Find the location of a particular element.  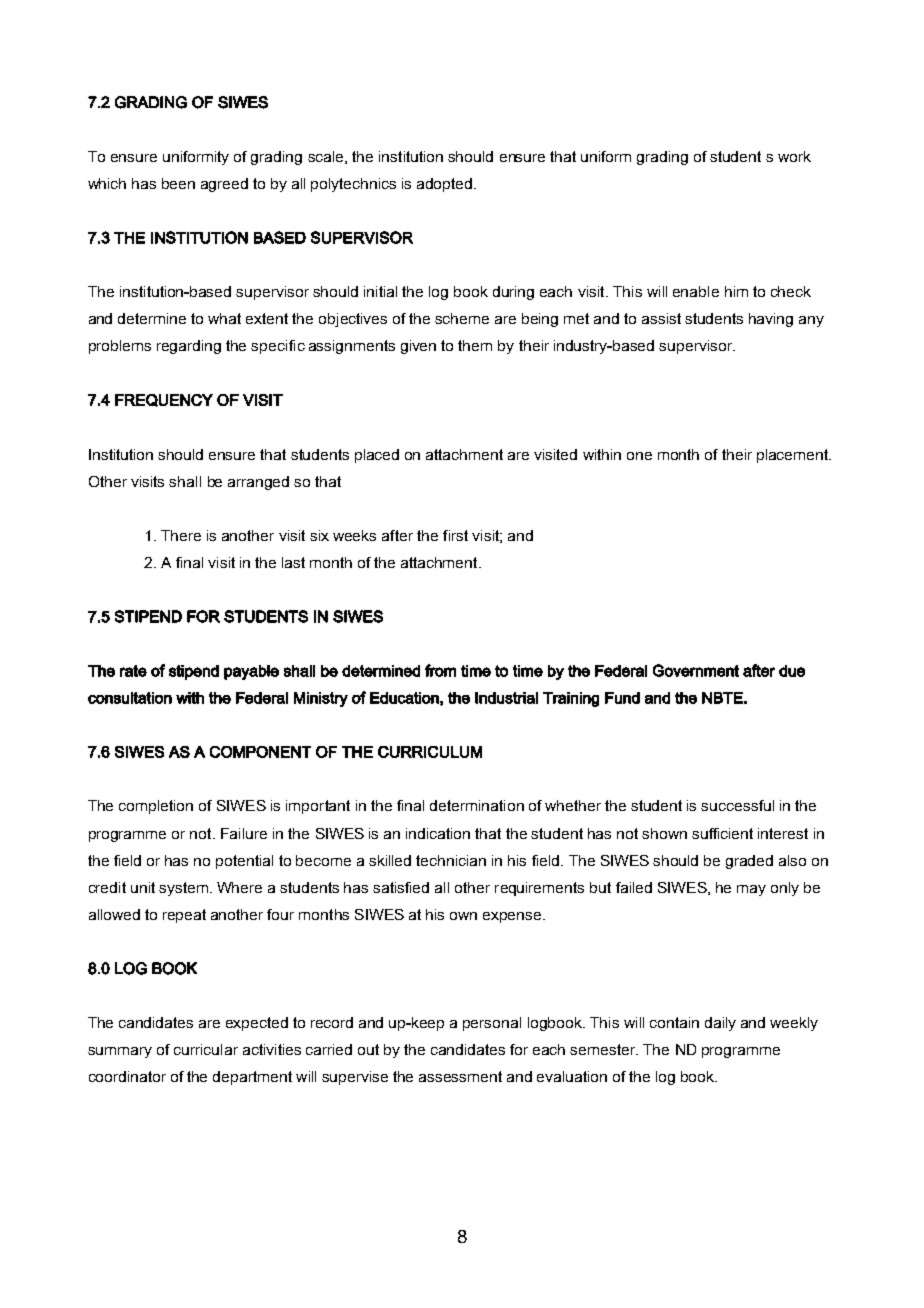

work is located at coordinates (794, 156).
